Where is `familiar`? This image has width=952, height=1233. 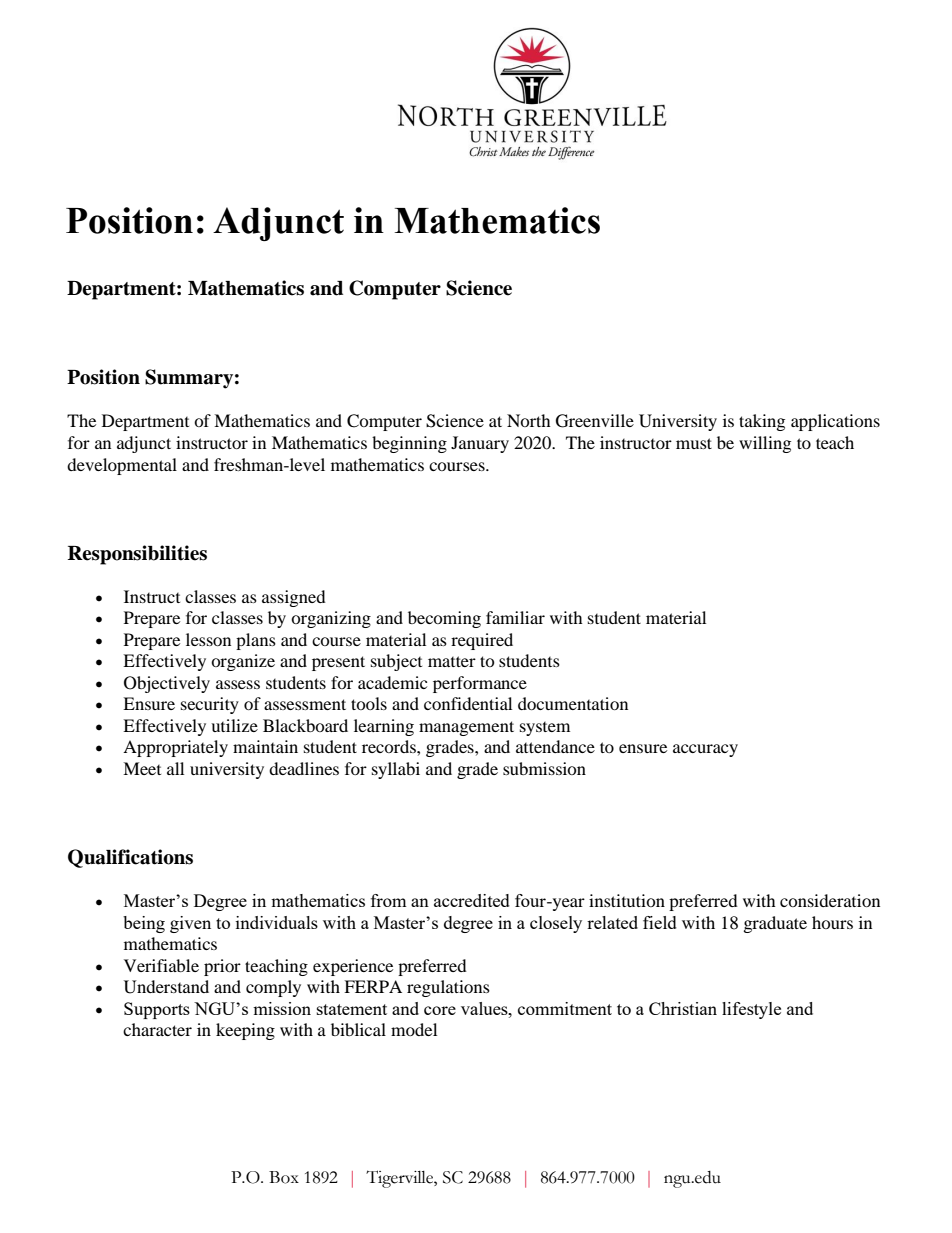 familiar is located at coordinates (515, 617).
